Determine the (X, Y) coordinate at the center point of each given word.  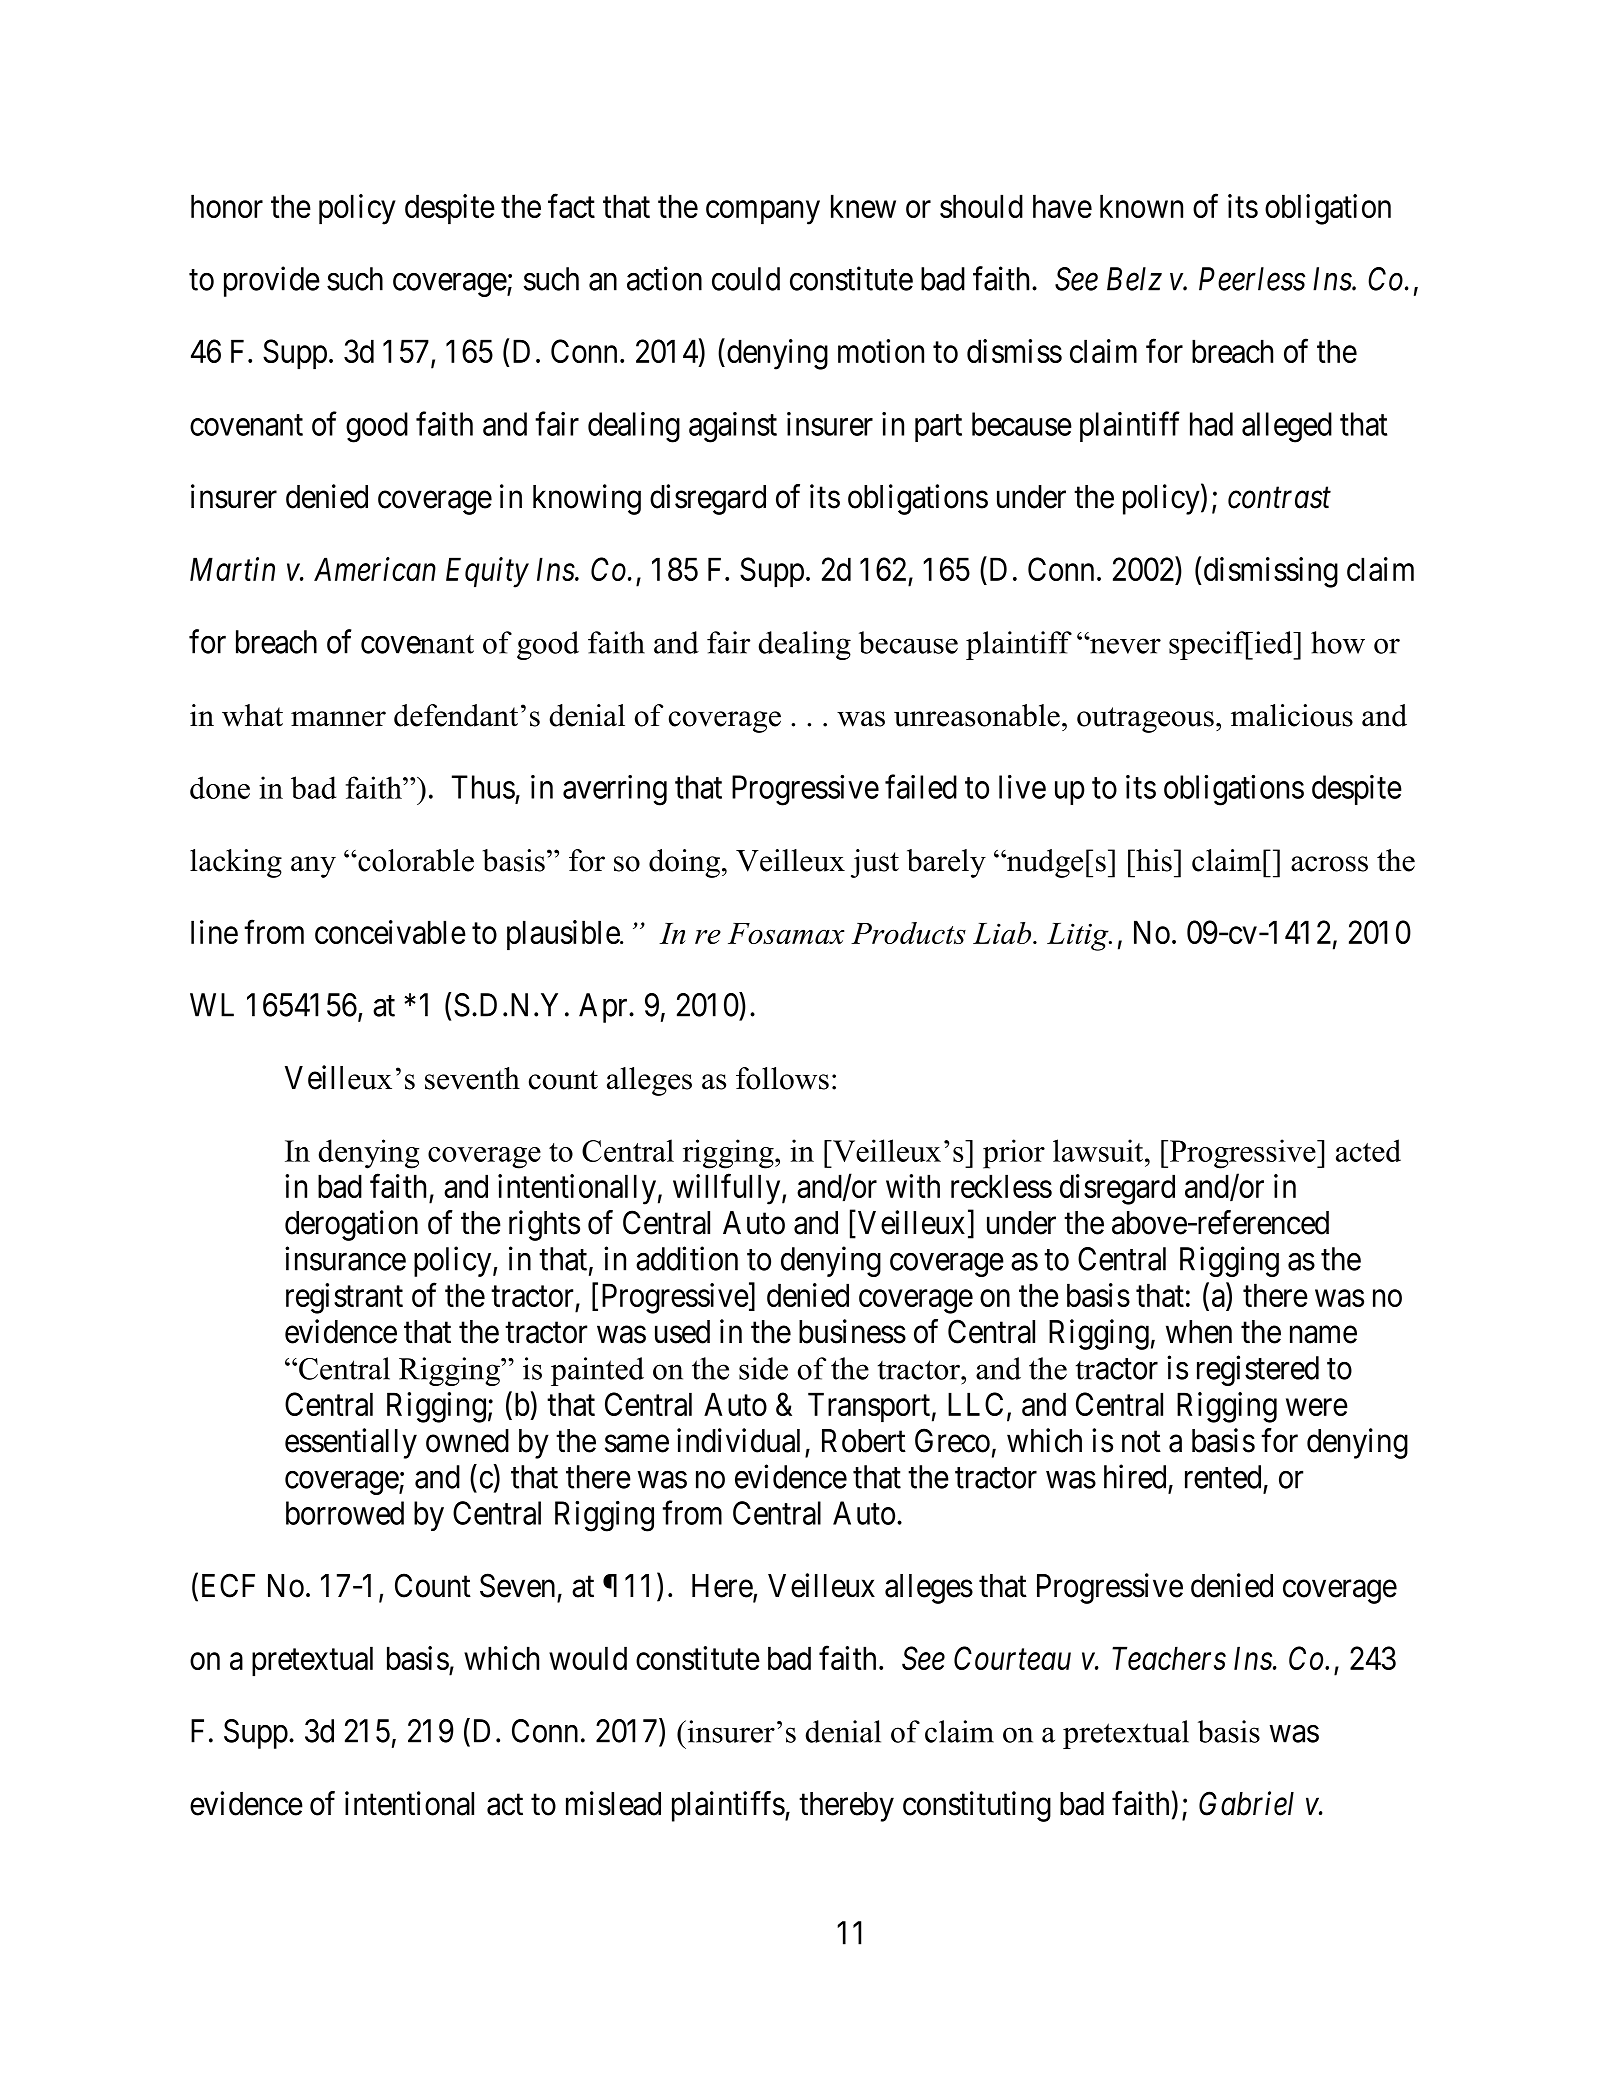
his (1153, 860)
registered (1258, 1370)
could (746, 279)
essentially (351, 1443)
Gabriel (1246, 1803)
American (375, 569)
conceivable (390, 932)
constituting (977, 1806)
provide (272, 281)
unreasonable (977, 715)
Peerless (1252, 279)
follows (782, 1078)
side (763, 1368)
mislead (613, 1803)
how (1338, 642)
